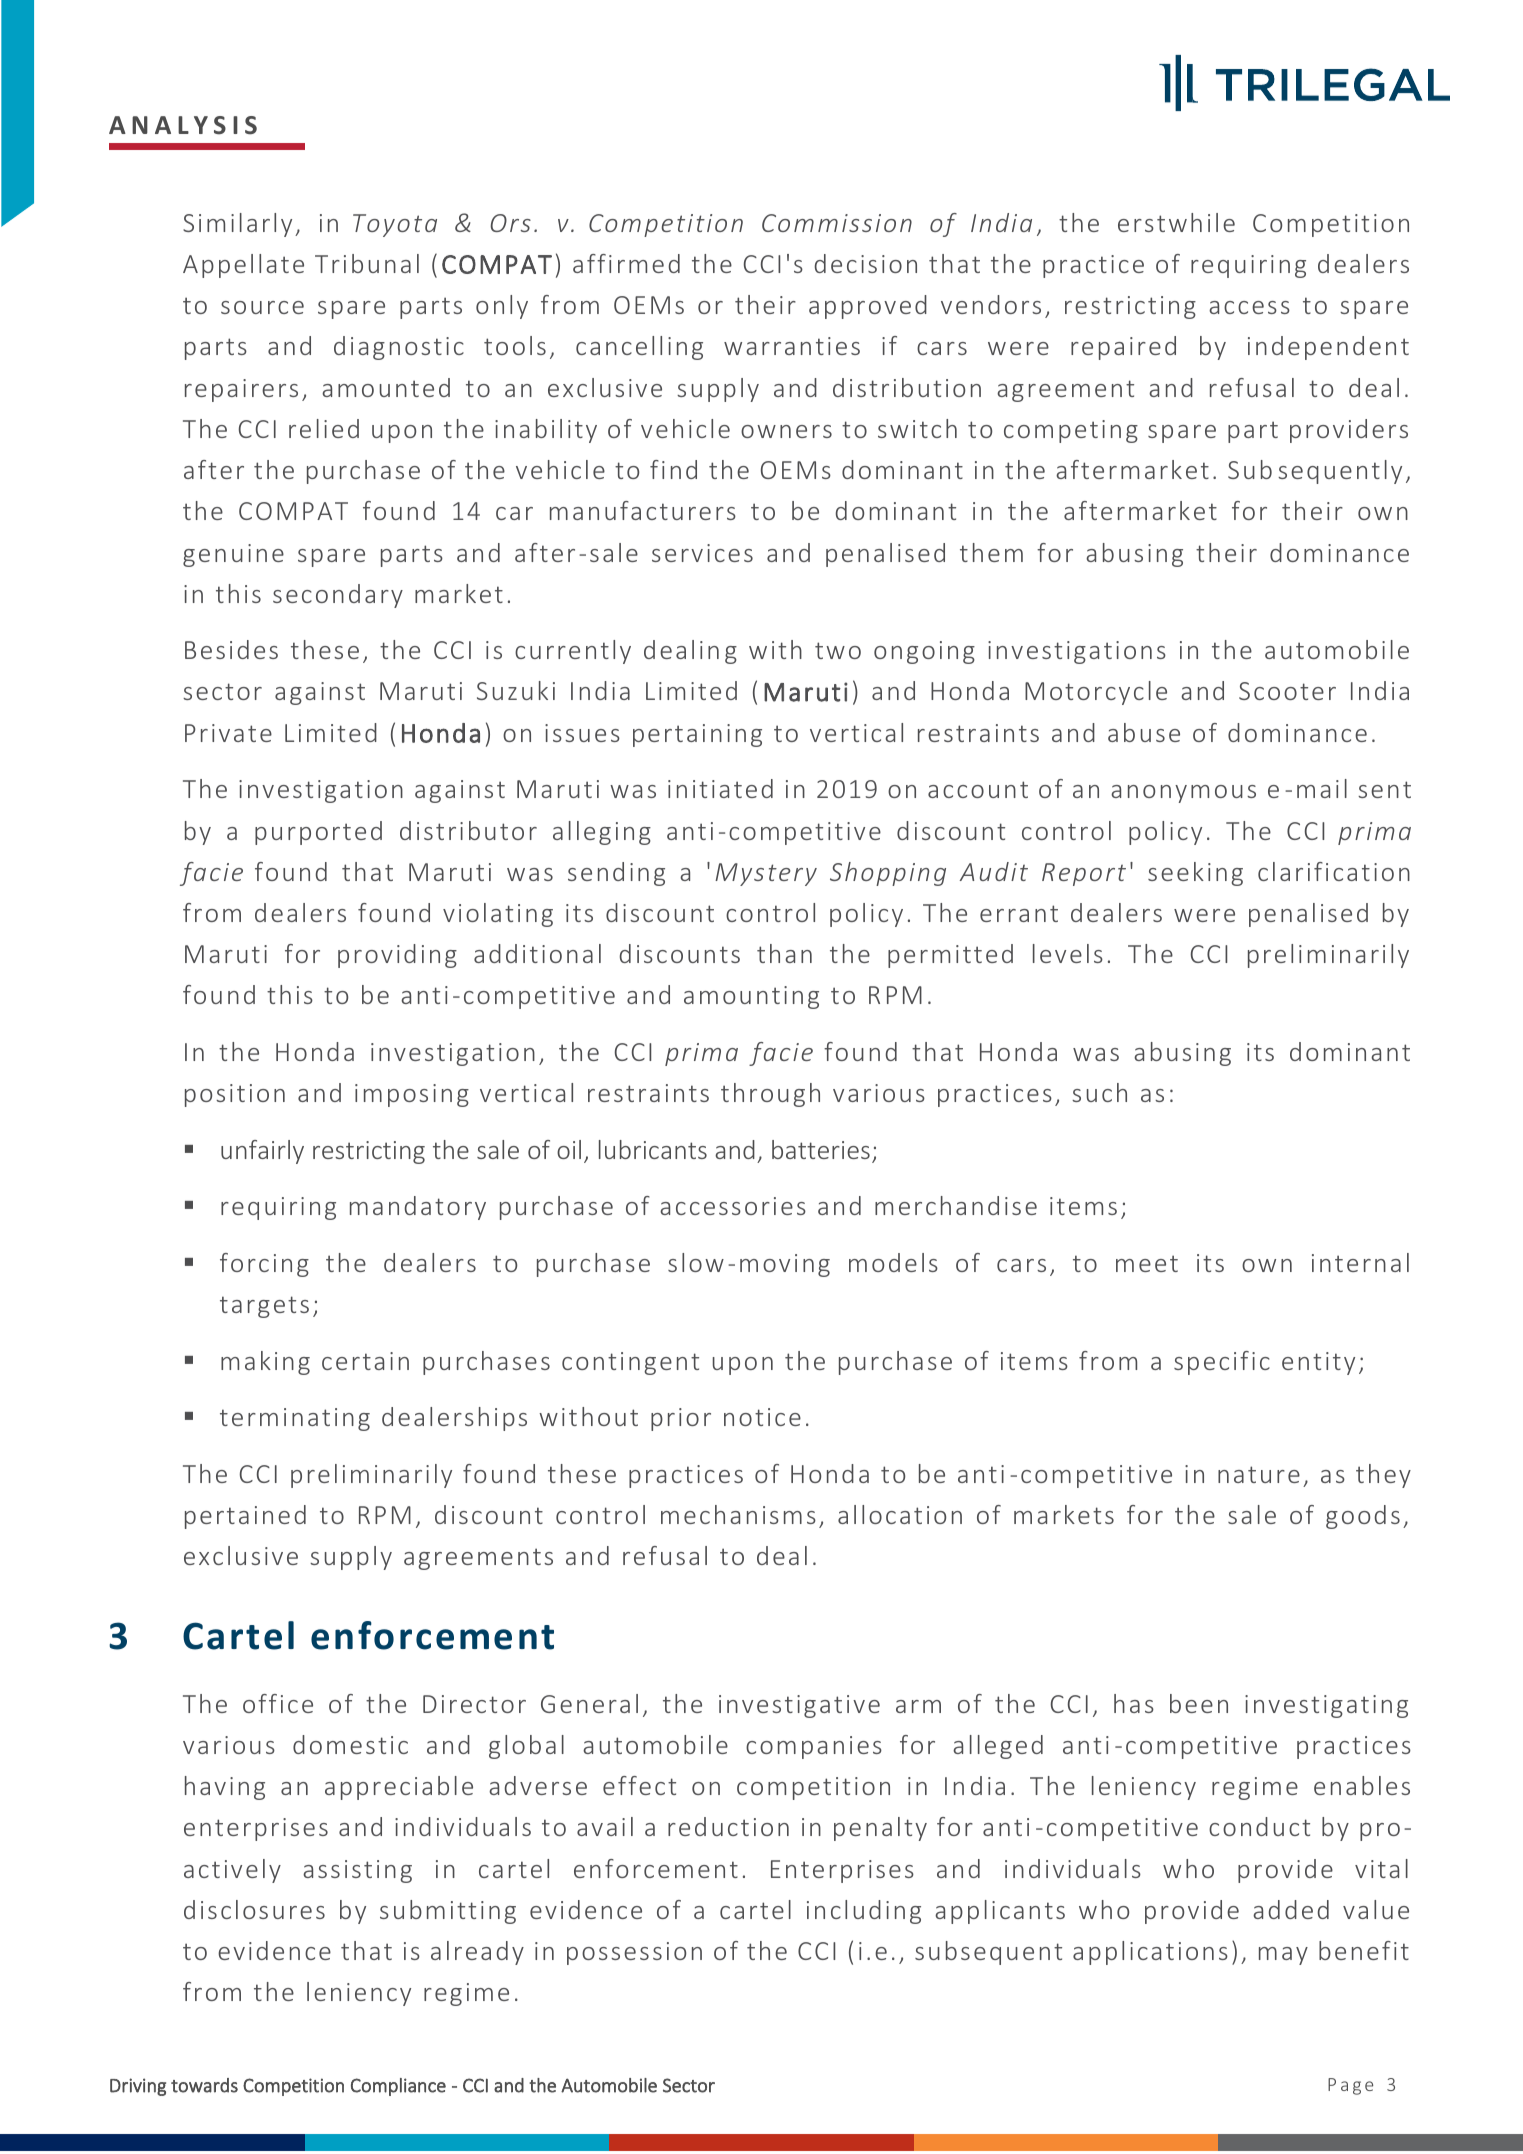  I want to click on unfairly, so click(262, 1152).
